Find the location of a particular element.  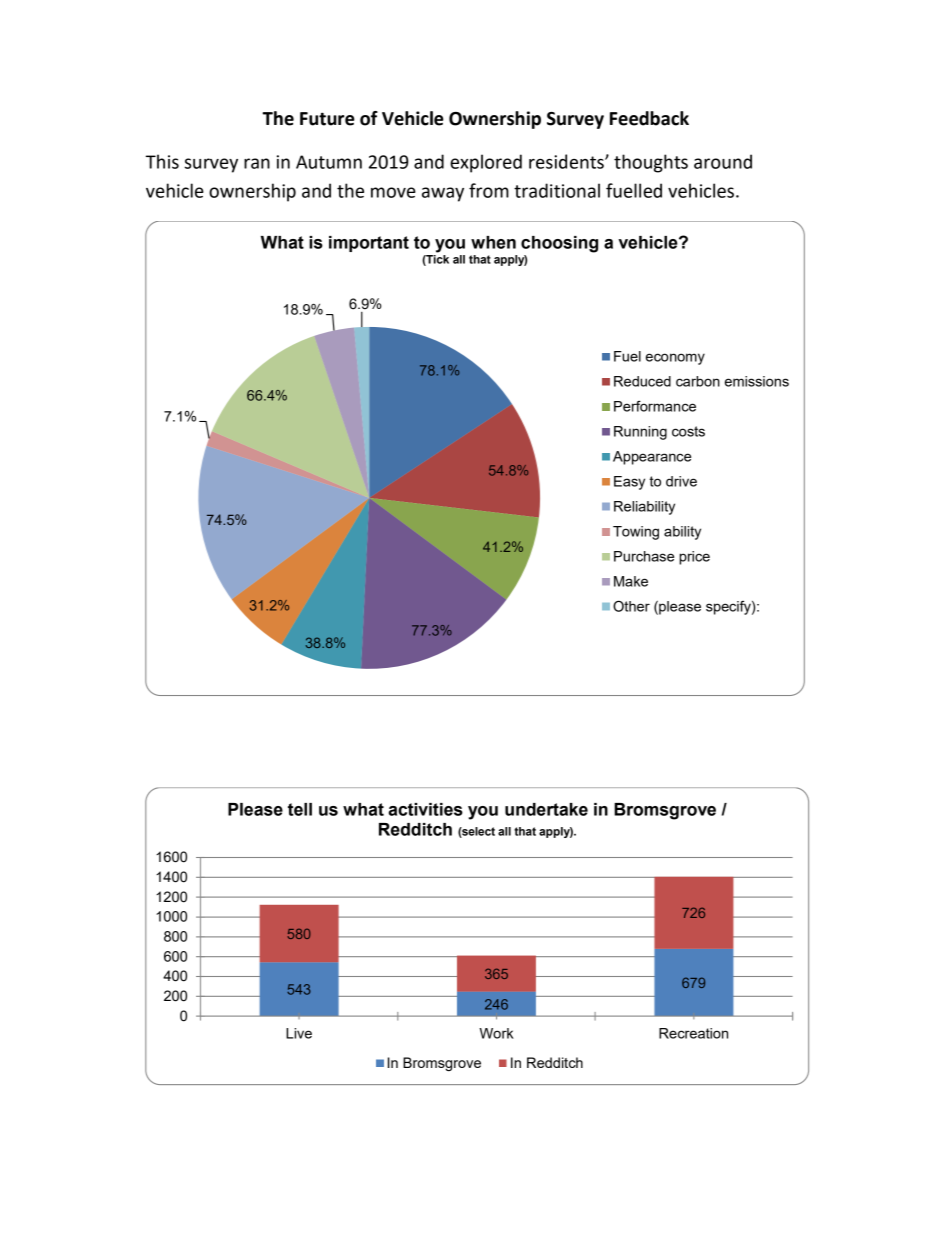

activities is located at coordinates (425, 809).
